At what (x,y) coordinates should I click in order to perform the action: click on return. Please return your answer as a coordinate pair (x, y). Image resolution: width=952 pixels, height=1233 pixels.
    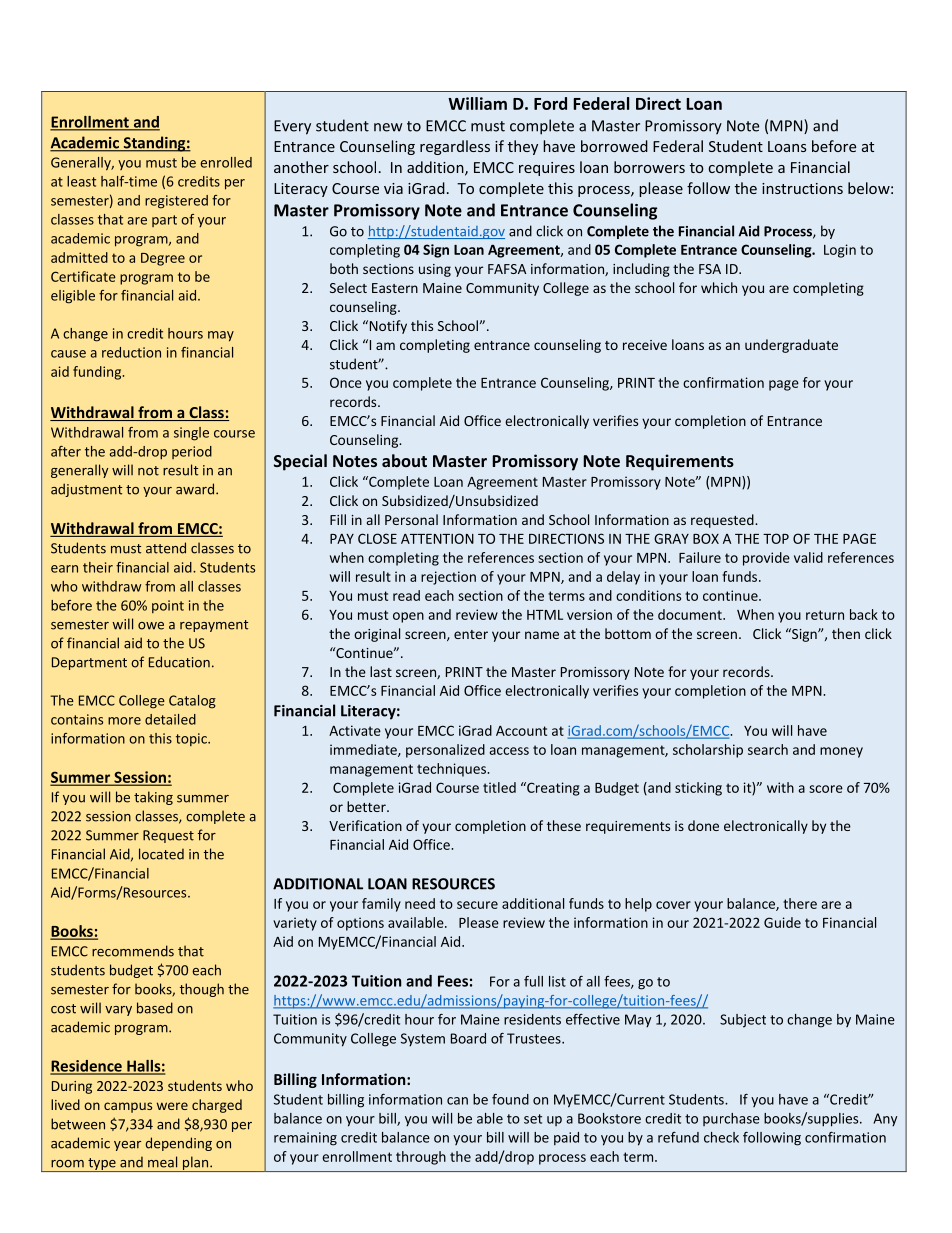
    Looking at the image, I should click on (825, 615).
